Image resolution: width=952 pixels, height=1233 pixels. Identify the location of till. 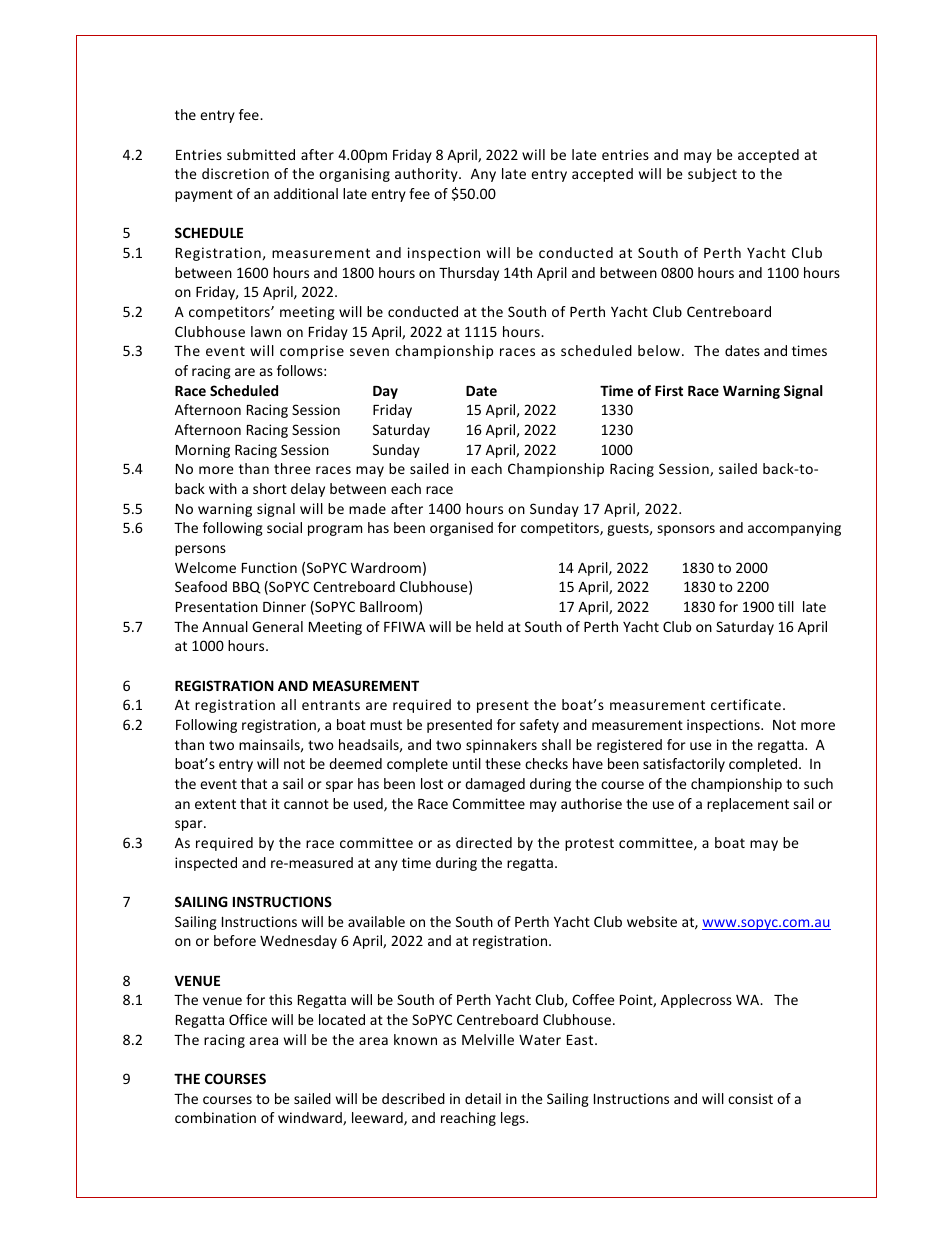
(786, 606).
